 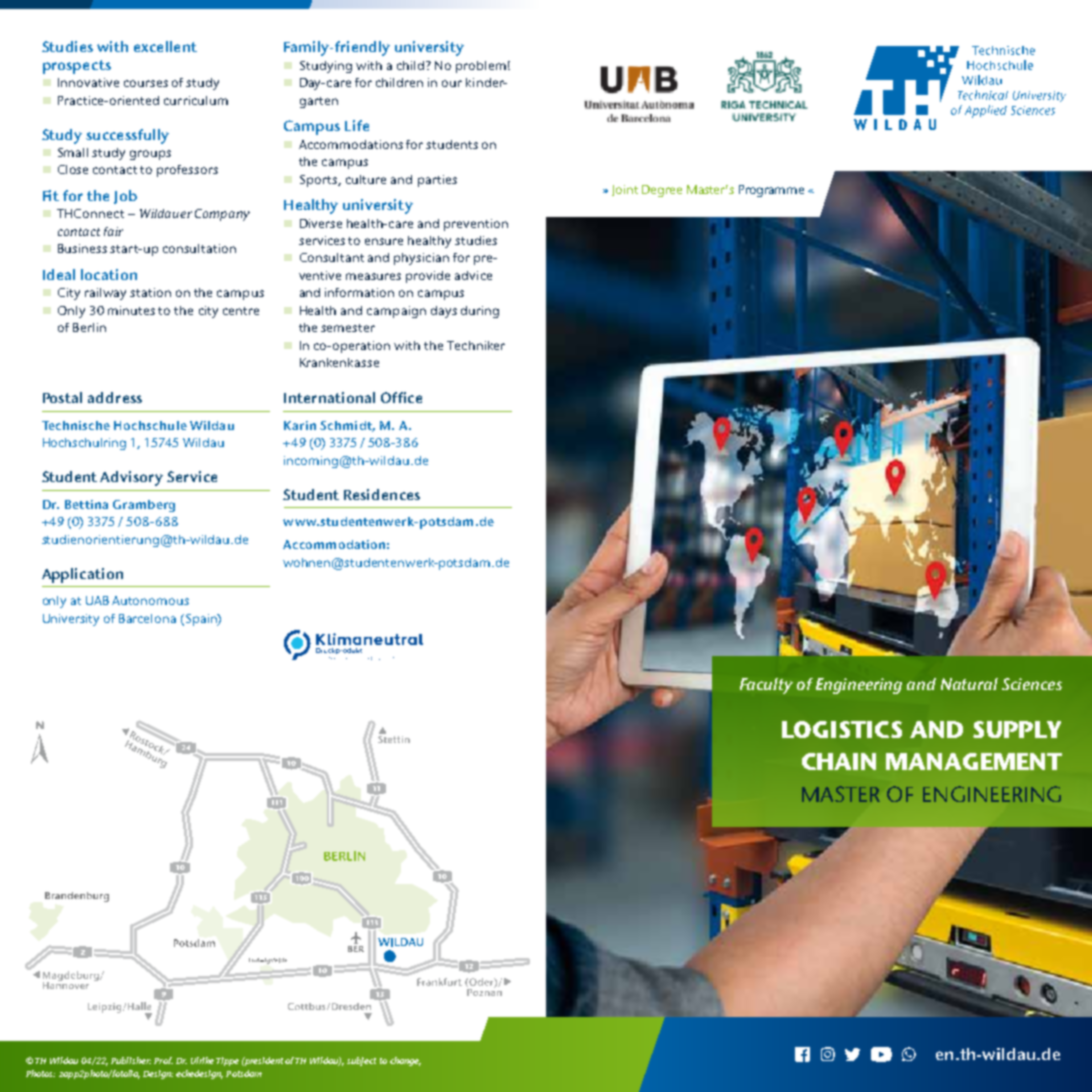 I want to click on courses, so click(x=146, y=83).
